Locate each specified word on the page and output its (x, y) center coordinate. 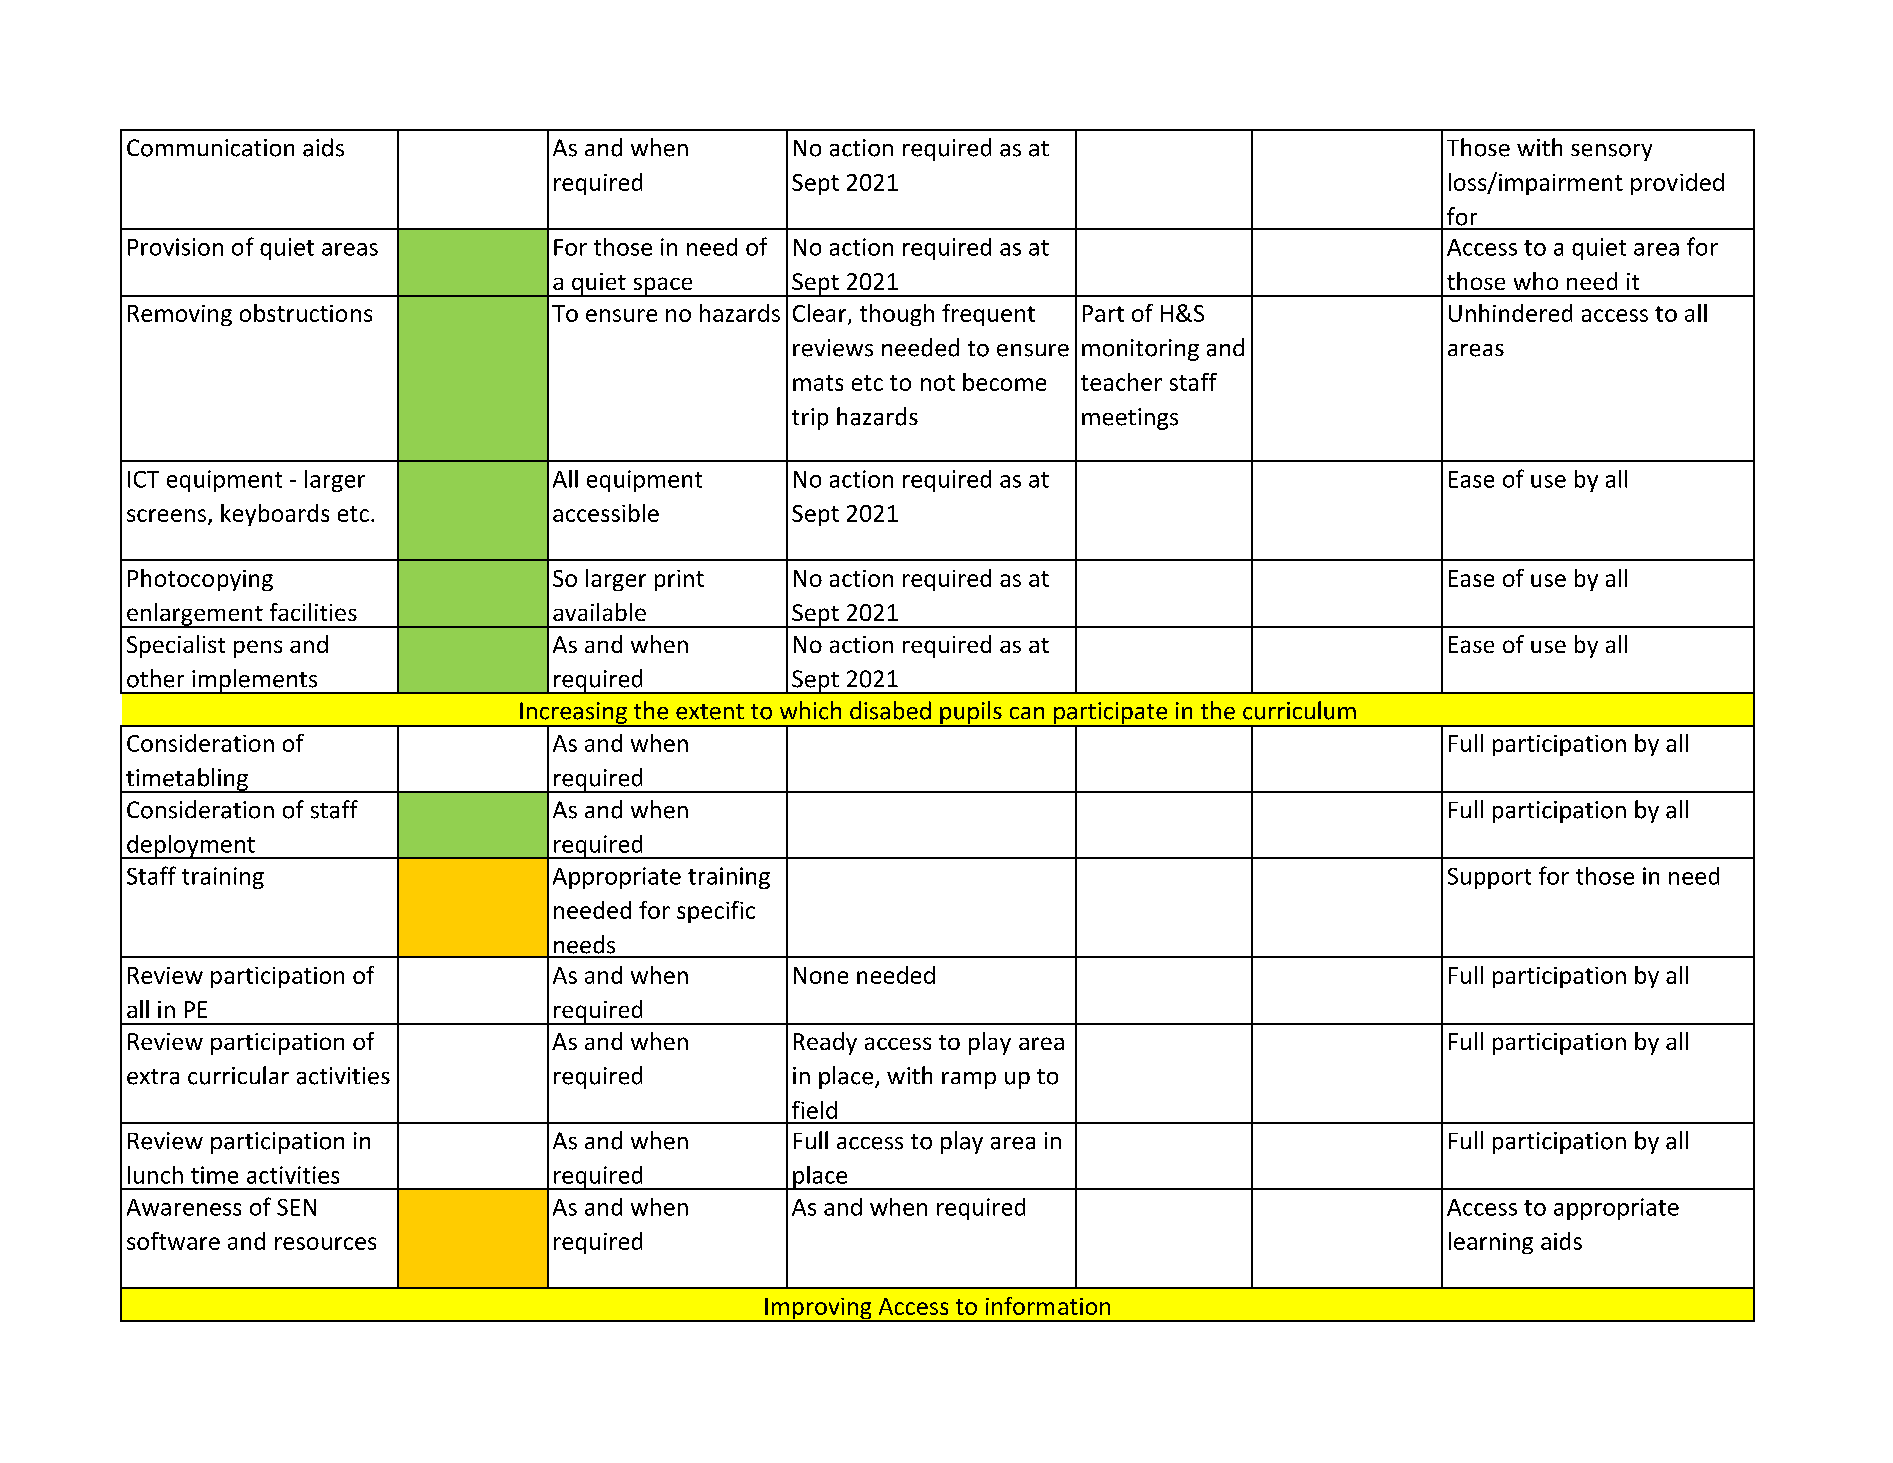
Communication (210, 148)
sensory (1611, 152)
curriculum (1299, 710)
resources (325, 1243)
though (897, 315)
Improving (818, 1310)
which (810, 710)
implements (255, 681)
